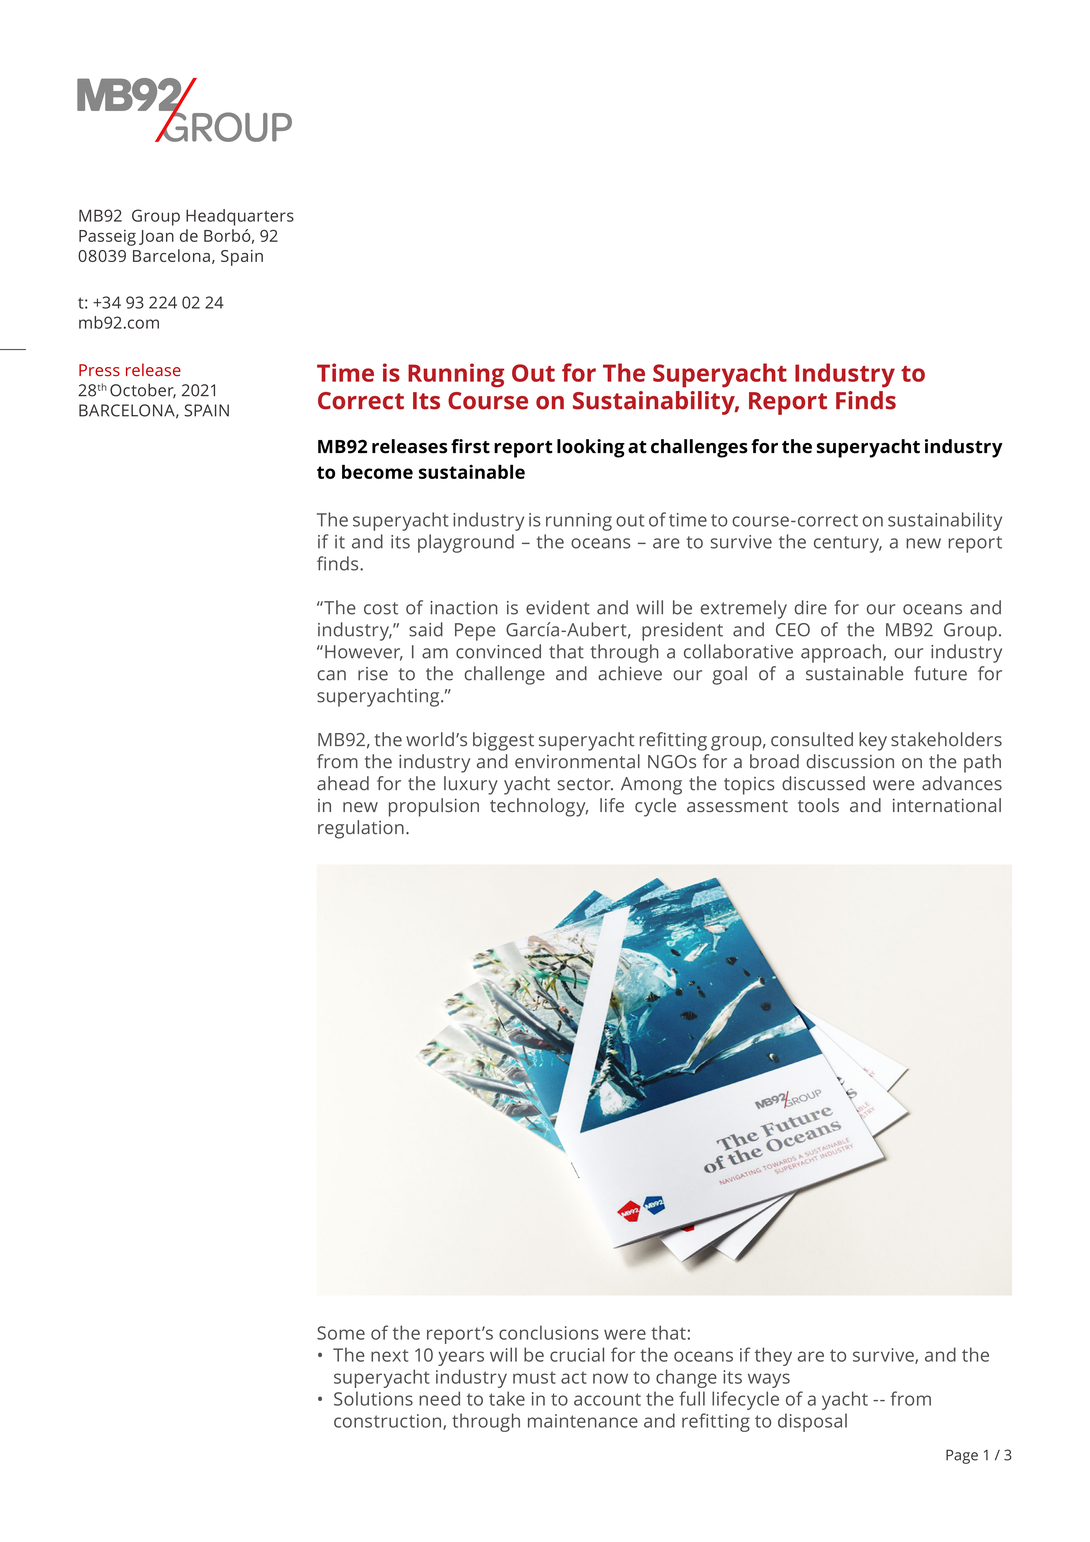  What do you see at coordinates (470, 446) in the document?
I see `first` at bounding box center [470, 446].
